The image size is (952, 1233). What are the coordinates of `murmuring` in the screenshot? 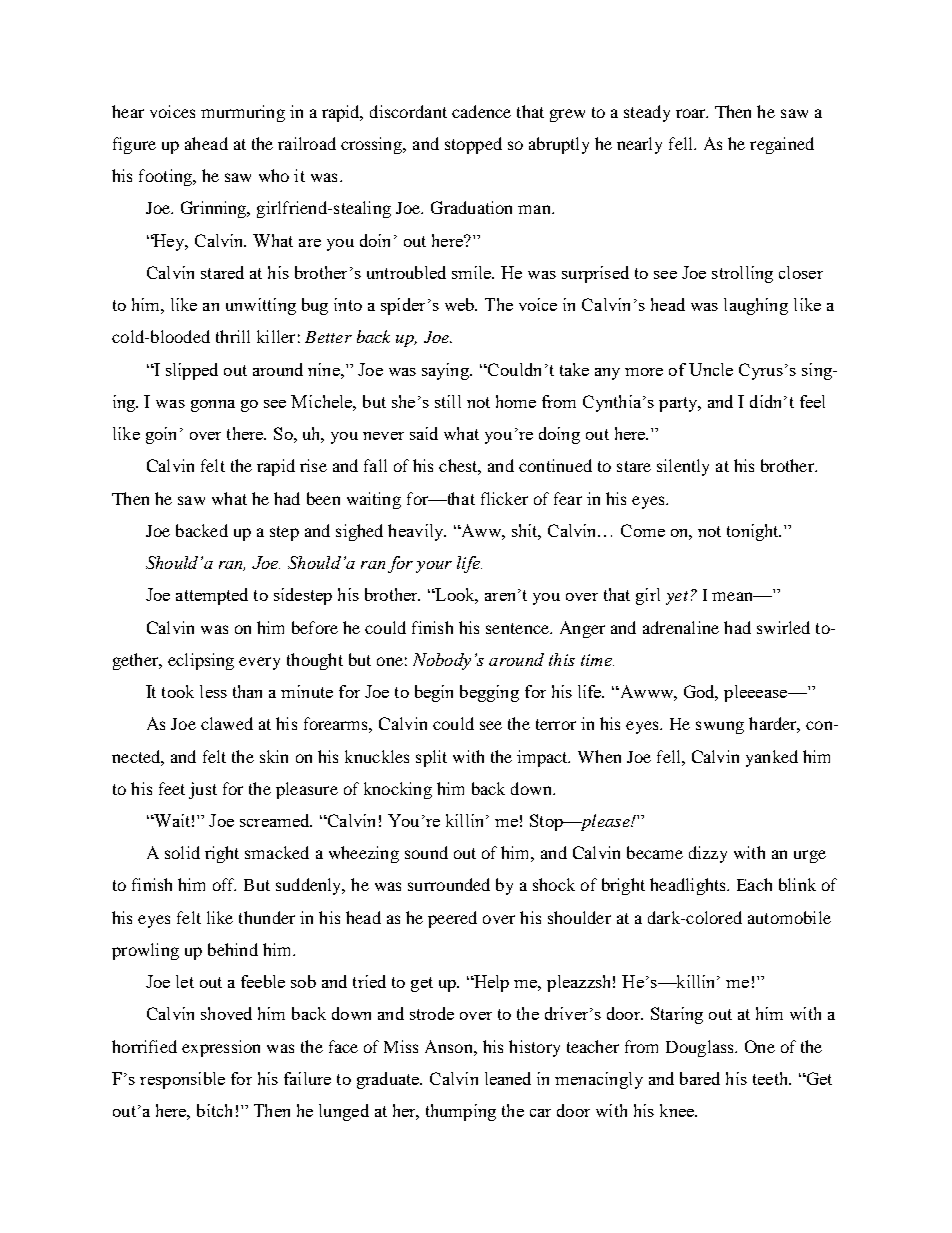 It's located at (243, 113).
